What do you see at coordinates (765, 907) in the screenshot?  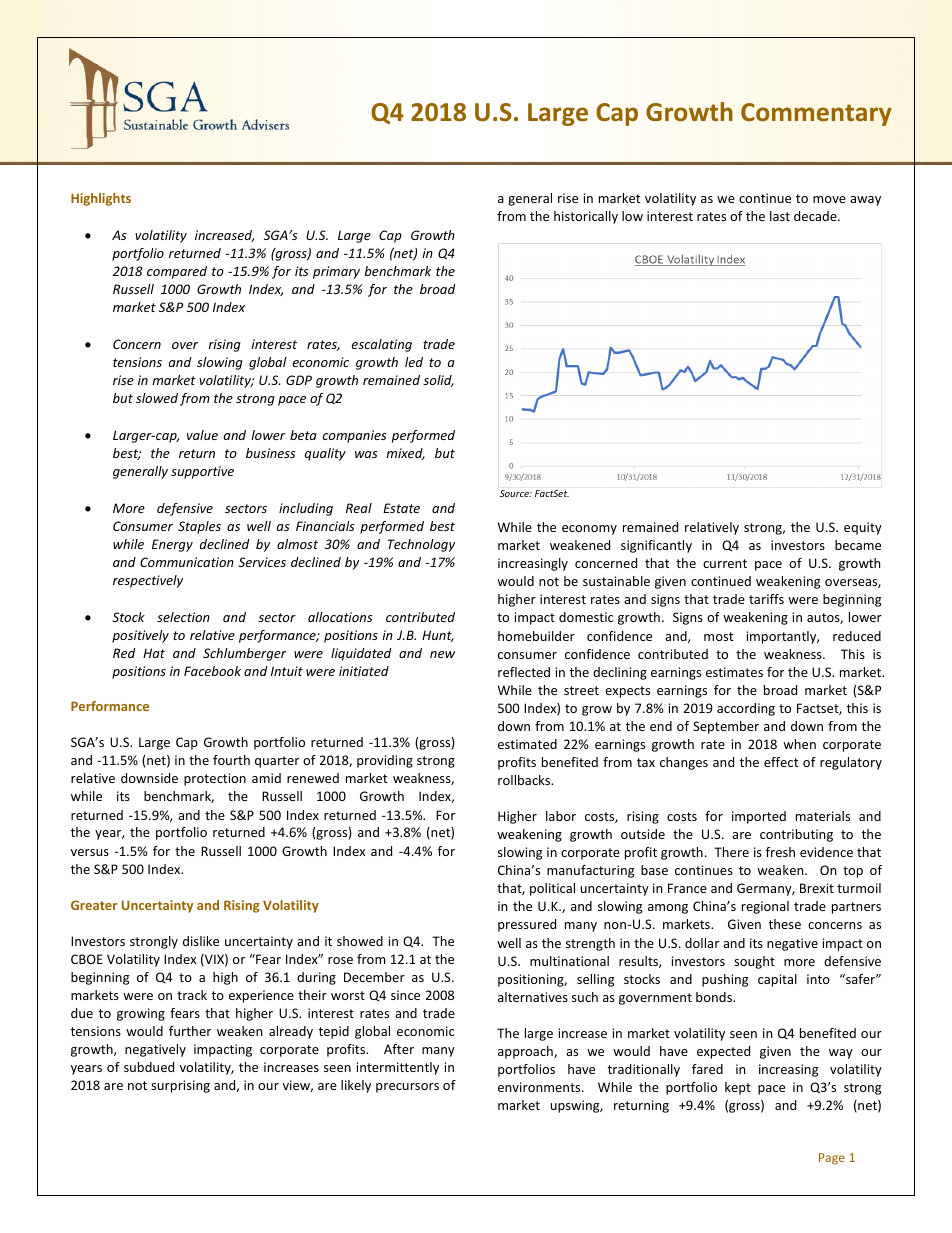 I see `regional` at bounding box center [765, 907].
